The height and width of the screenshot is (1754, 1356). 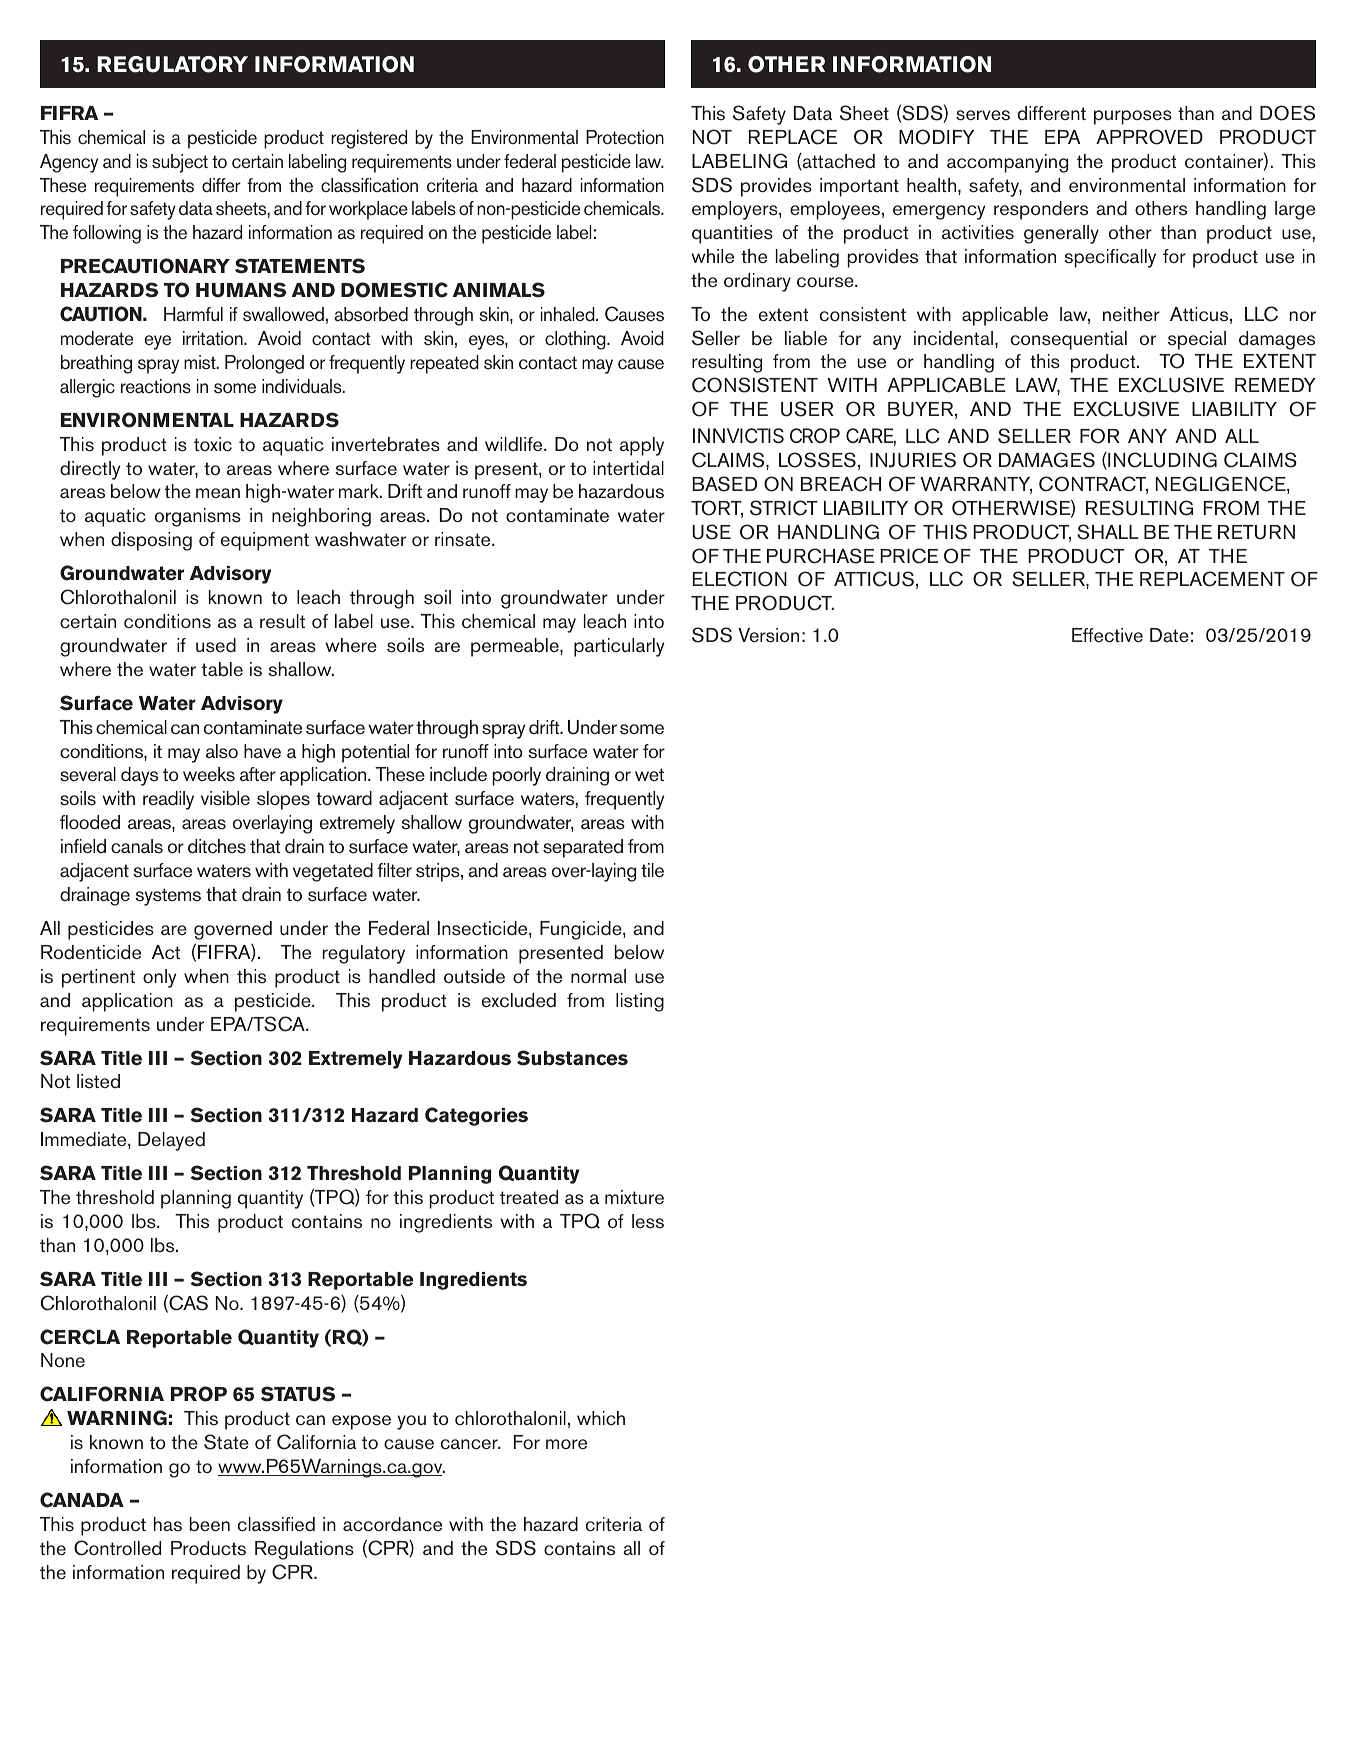 I want to click on subject, so click(x=180, y=163).
